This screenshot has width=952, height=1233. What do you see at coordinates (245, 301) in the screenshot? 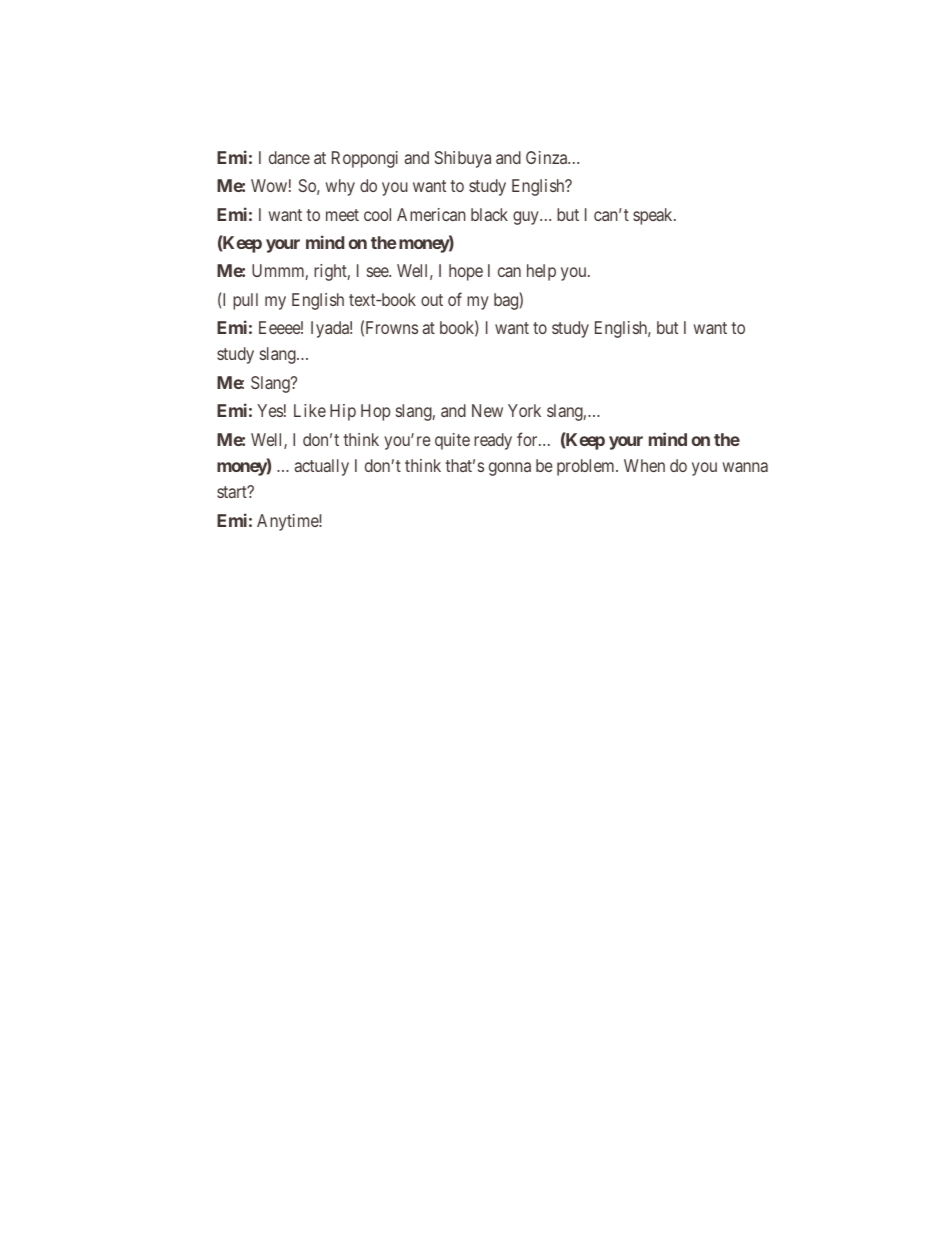
I see `pull` at bounding box center [245, 301].
